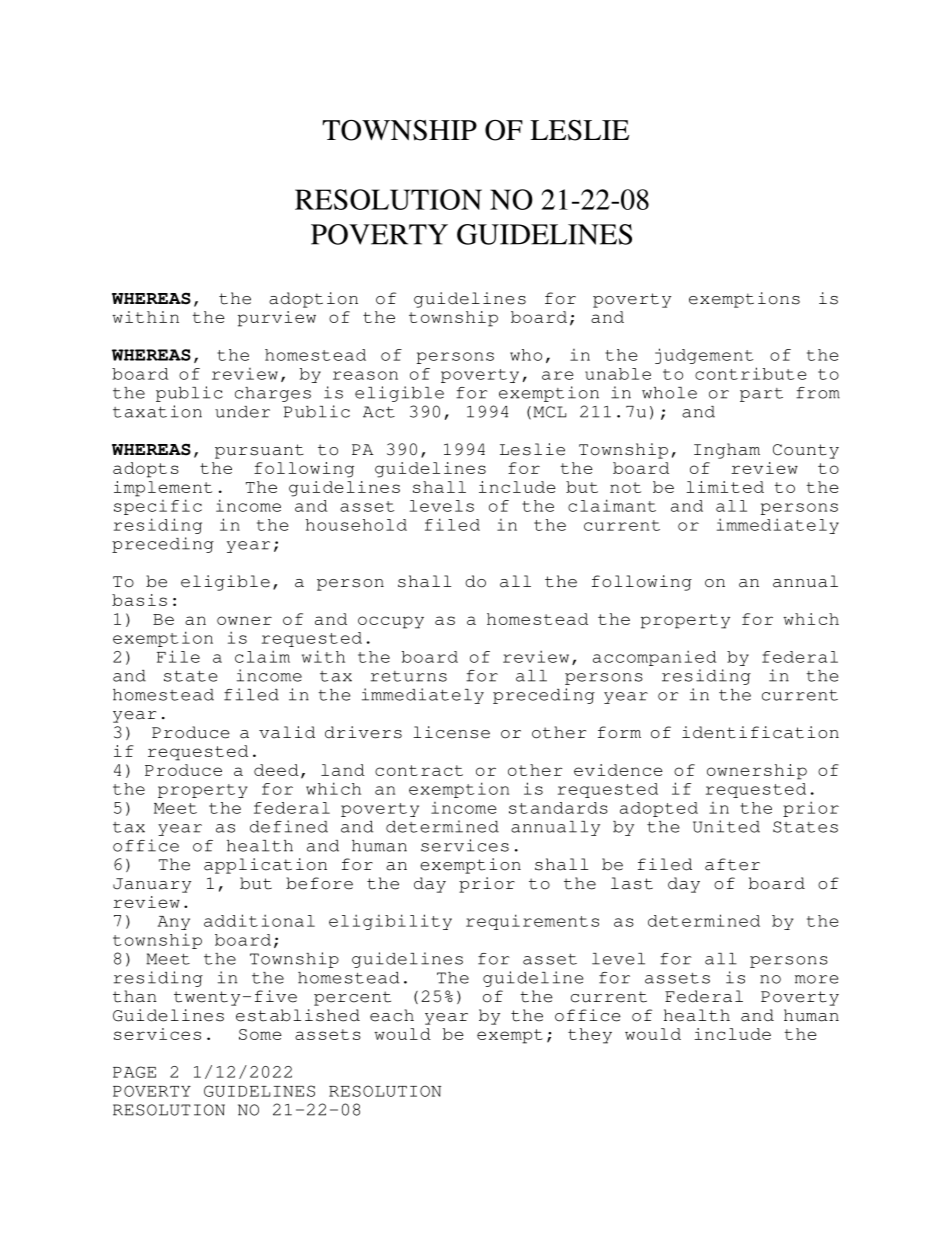 This screenshot has height=1233, width=952. What do you see at coordinates (704, 356) in the screenshot?
I see `judgement` at bounding box center [704, 356].
